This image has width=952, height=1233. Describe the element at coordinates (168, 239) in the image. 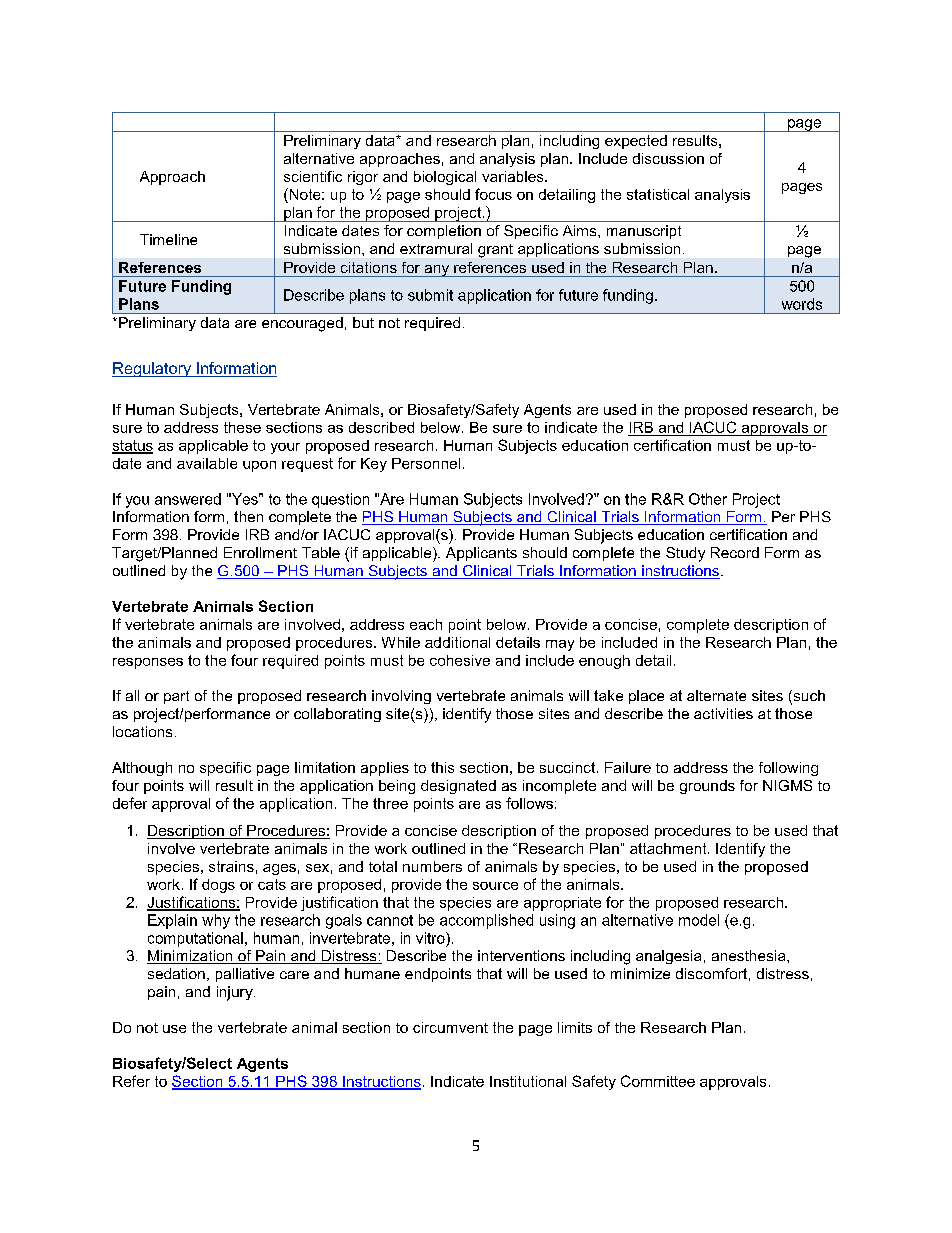

I see `Timeline` at that location.
